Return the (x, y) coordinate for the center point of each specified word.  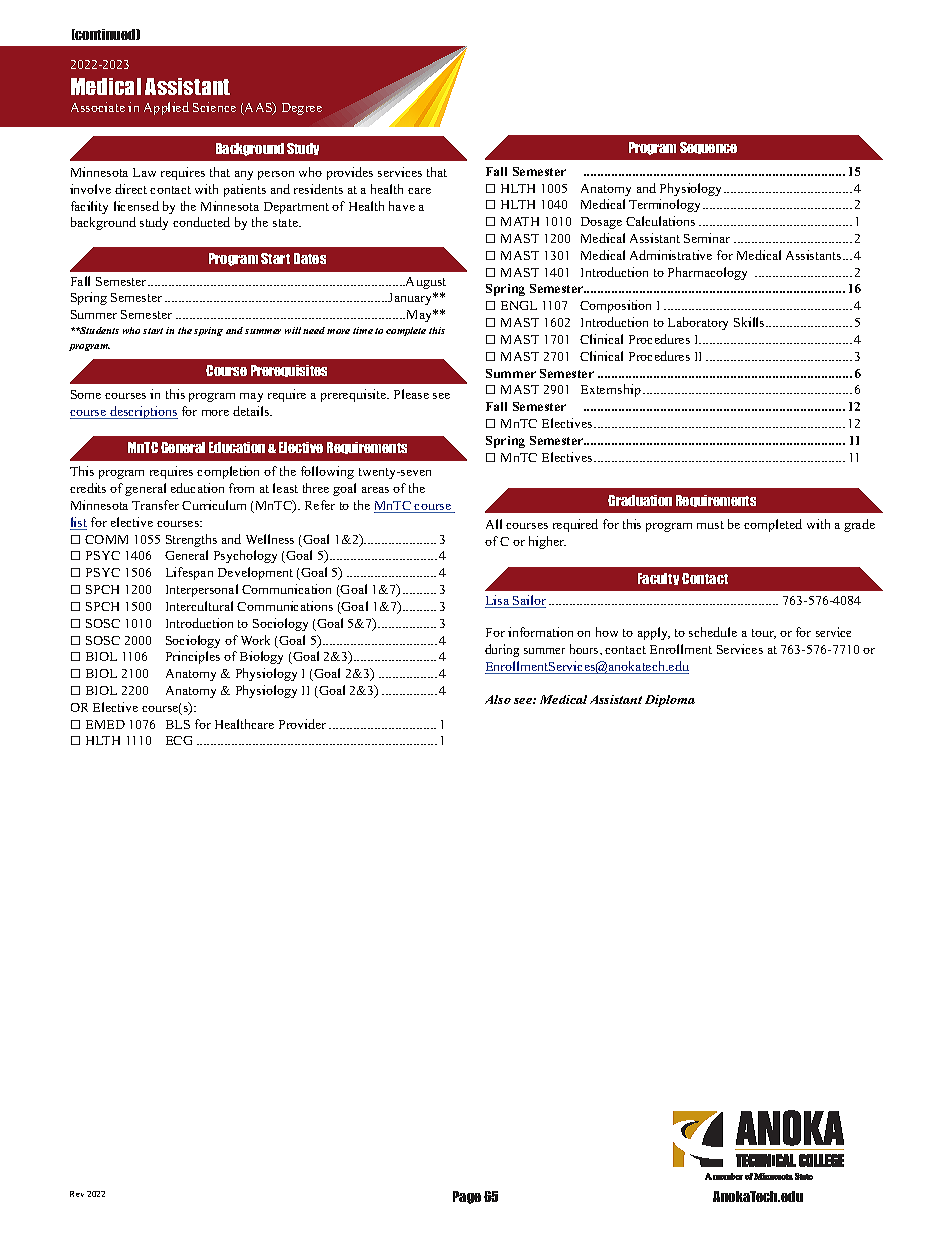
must (710, 525)
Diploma (670, 701)
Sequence (708, 148)
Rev (77, 1194)
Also (498, 699)
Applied (166, 108)
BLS (178, 724)
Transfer (155, 505)
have (402, 206)
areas (375, 490)
